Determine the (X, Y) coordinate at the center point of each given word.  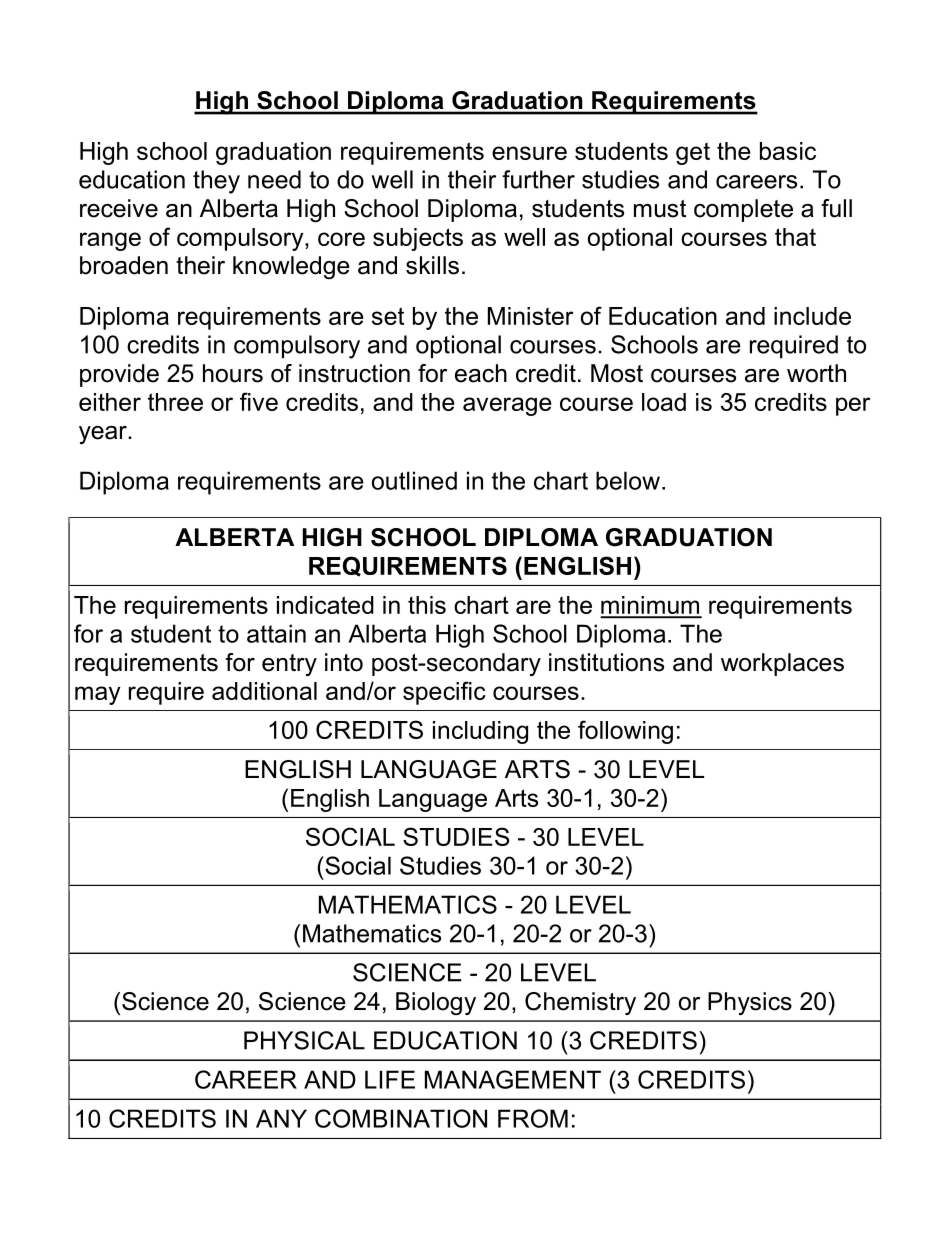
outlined (414, 480)
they (216, 182)
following (625, 732)
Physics (750, 1003)
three (175, 402)
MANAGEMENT (513, 1079)
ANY (281, 1118)
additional (264, 691)
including (480, 732)
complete (743, 210)
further (538, 179)
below (628, 480)
